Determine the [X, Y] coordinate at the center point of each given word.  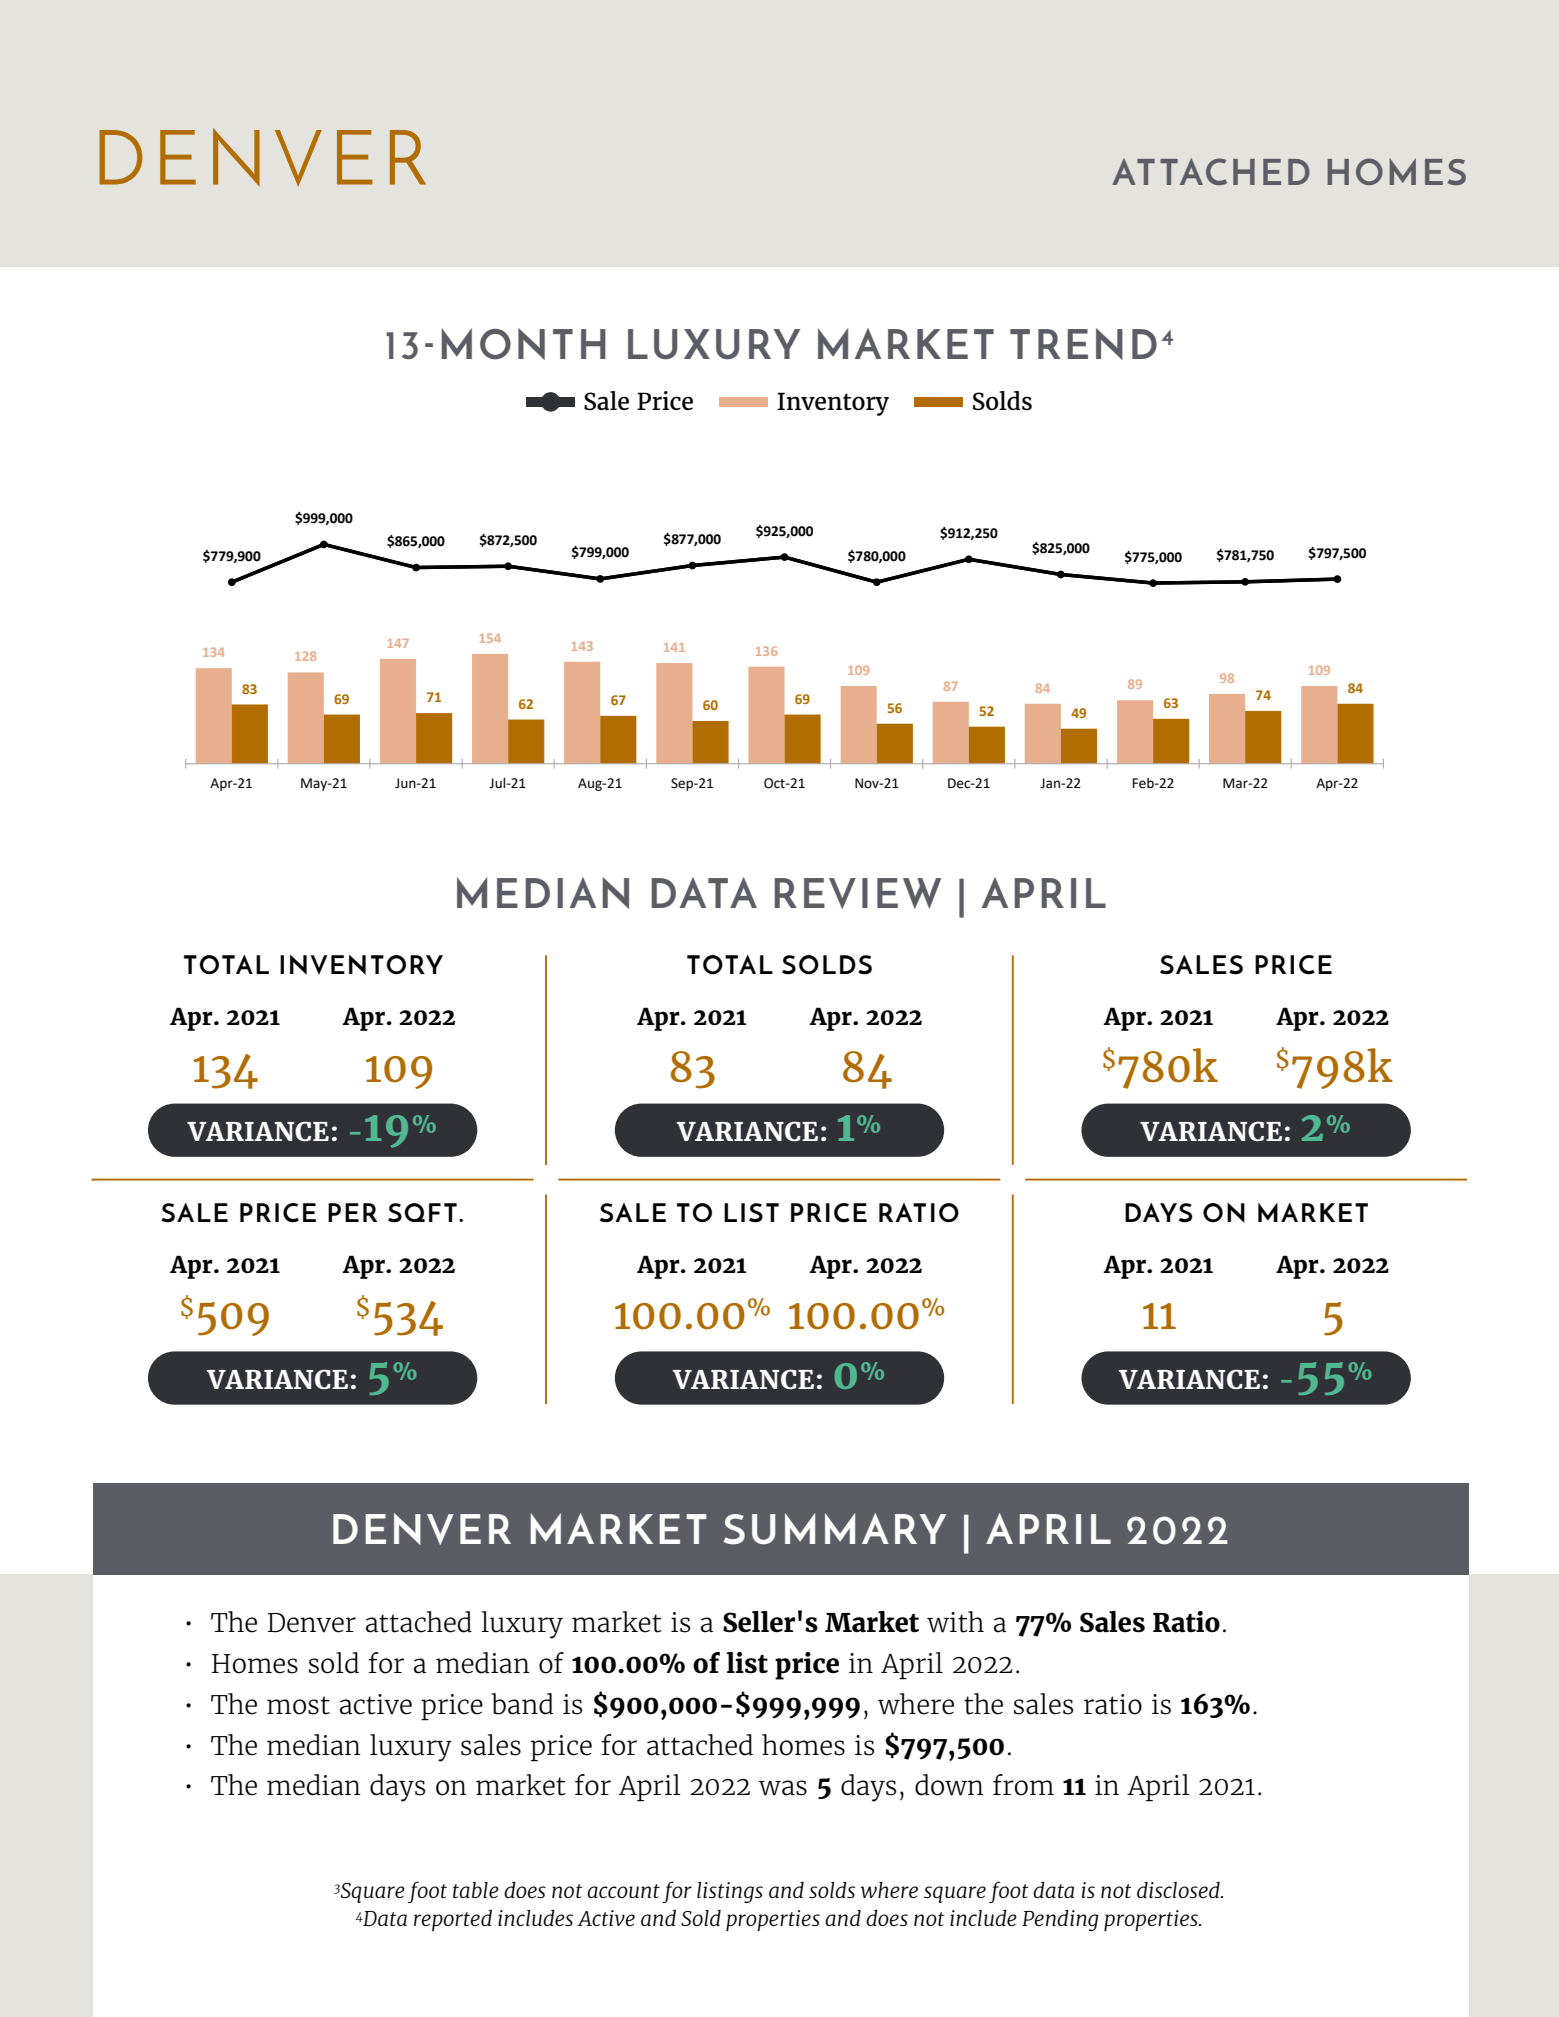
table [476, 1890]
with [955, 1622]
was [783, 1788]
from [1023, 1785]
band [522, 1704]
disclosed [1179, 1890]
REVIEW [857, 893]
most [298, 1705]
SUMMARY [834, 1529]
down [949, 1785]
